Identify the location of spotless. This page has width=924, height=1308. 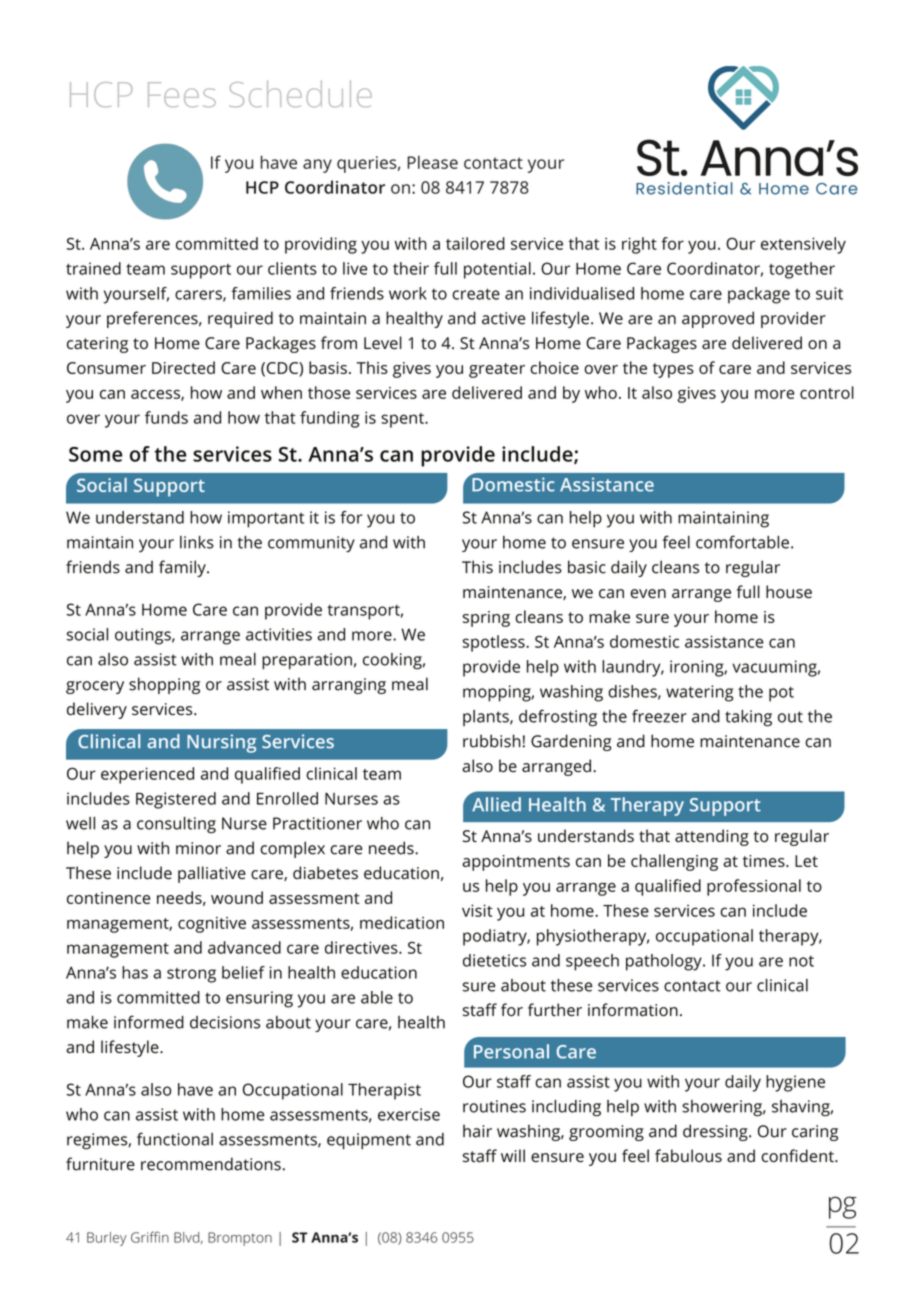
(495, 643).
